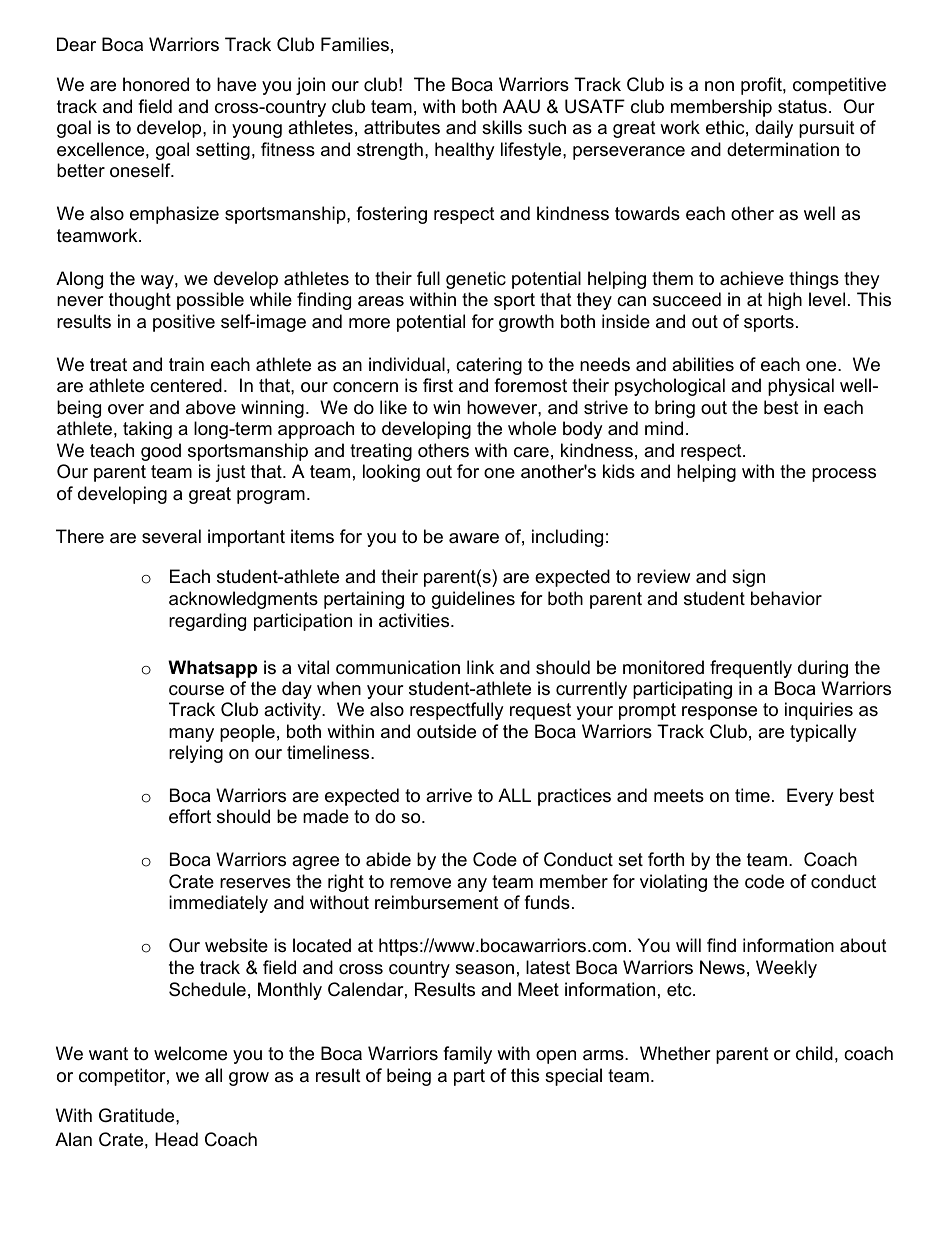 The width and height of the page is (952, 1233). What do you see at coordinates (489, 366) in the page?
I see `catering` at bounding box center [489, 366].
